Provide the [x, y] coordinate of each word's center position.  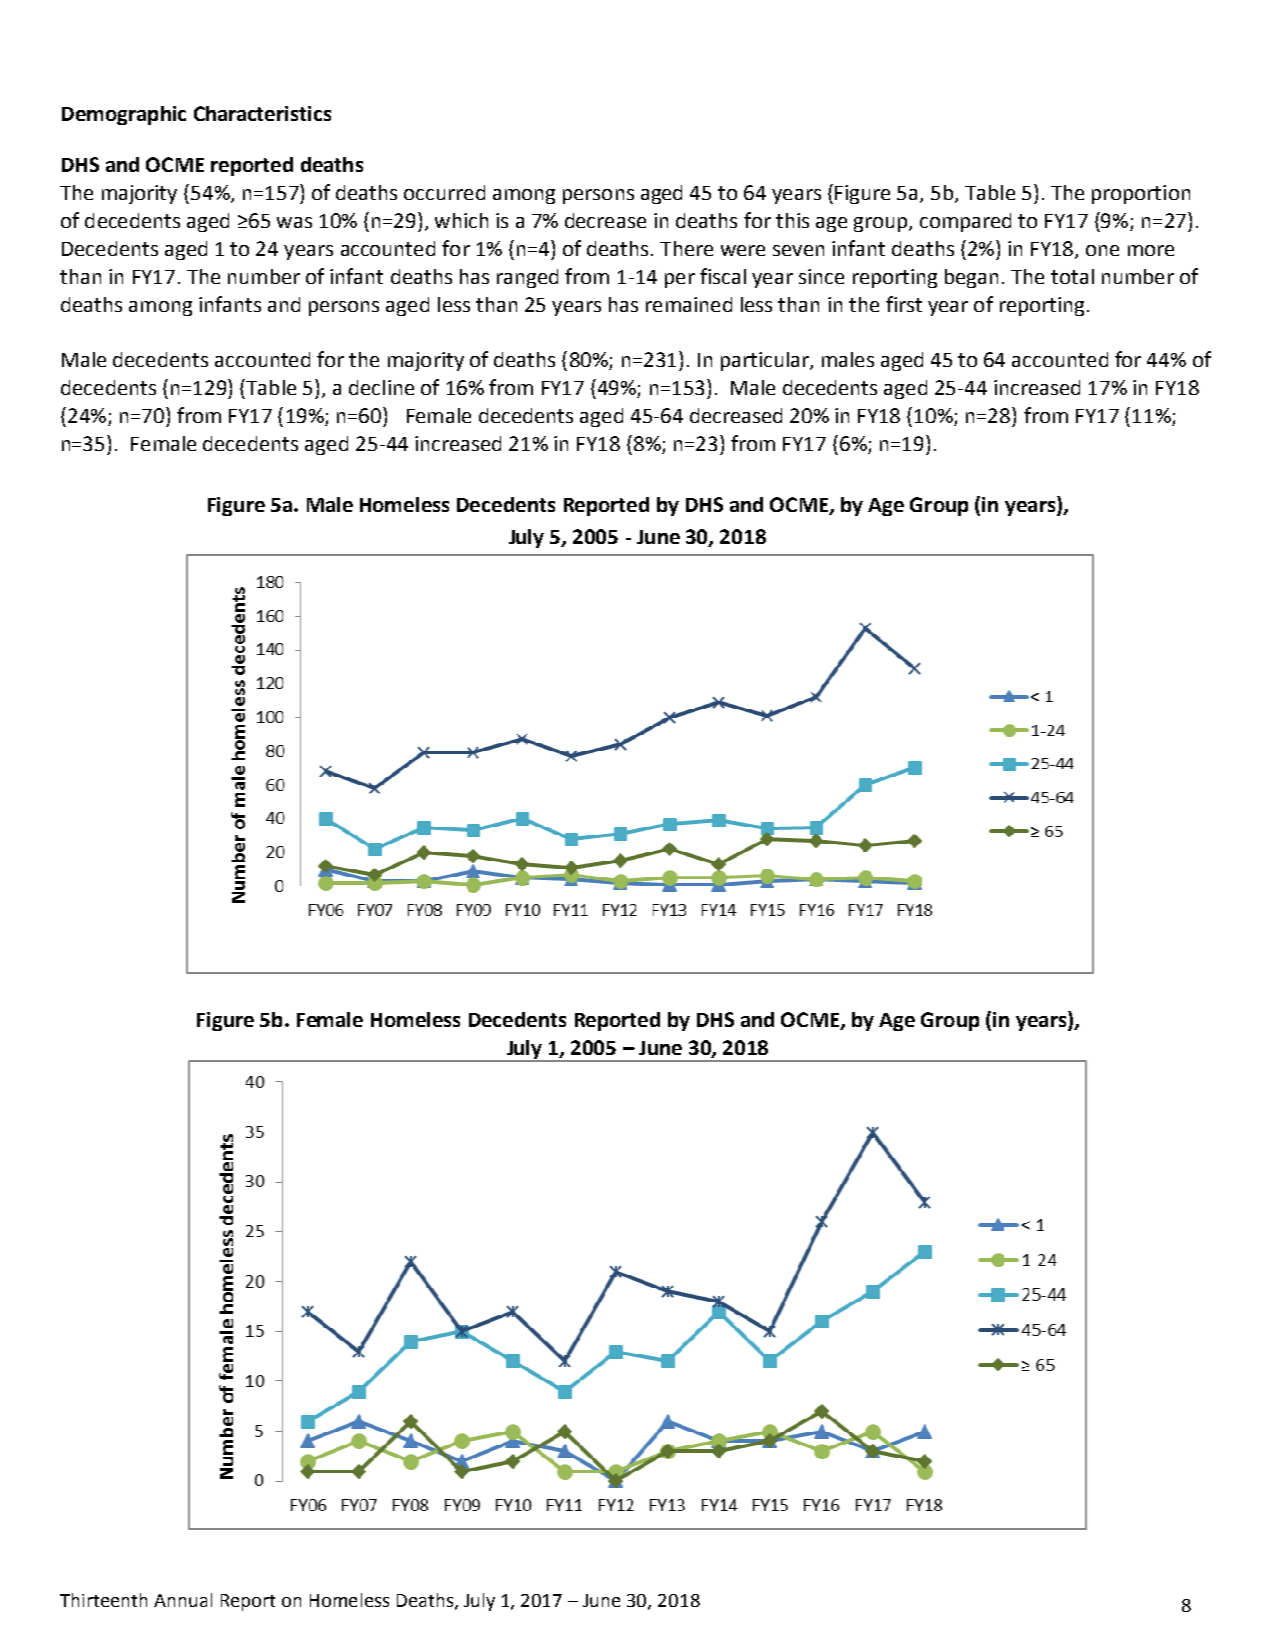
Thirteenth [103, 1600]
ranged [527, 278]
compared [965, 222]
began [971, 278]
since [821, 276]
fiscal [723, 276]
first [904, 304]
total [1072, 276]
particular [766, 361]
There [686, 248]
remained [689, 304]
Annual [183, 1600]
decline [381, 387]
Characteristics [262, 113]
